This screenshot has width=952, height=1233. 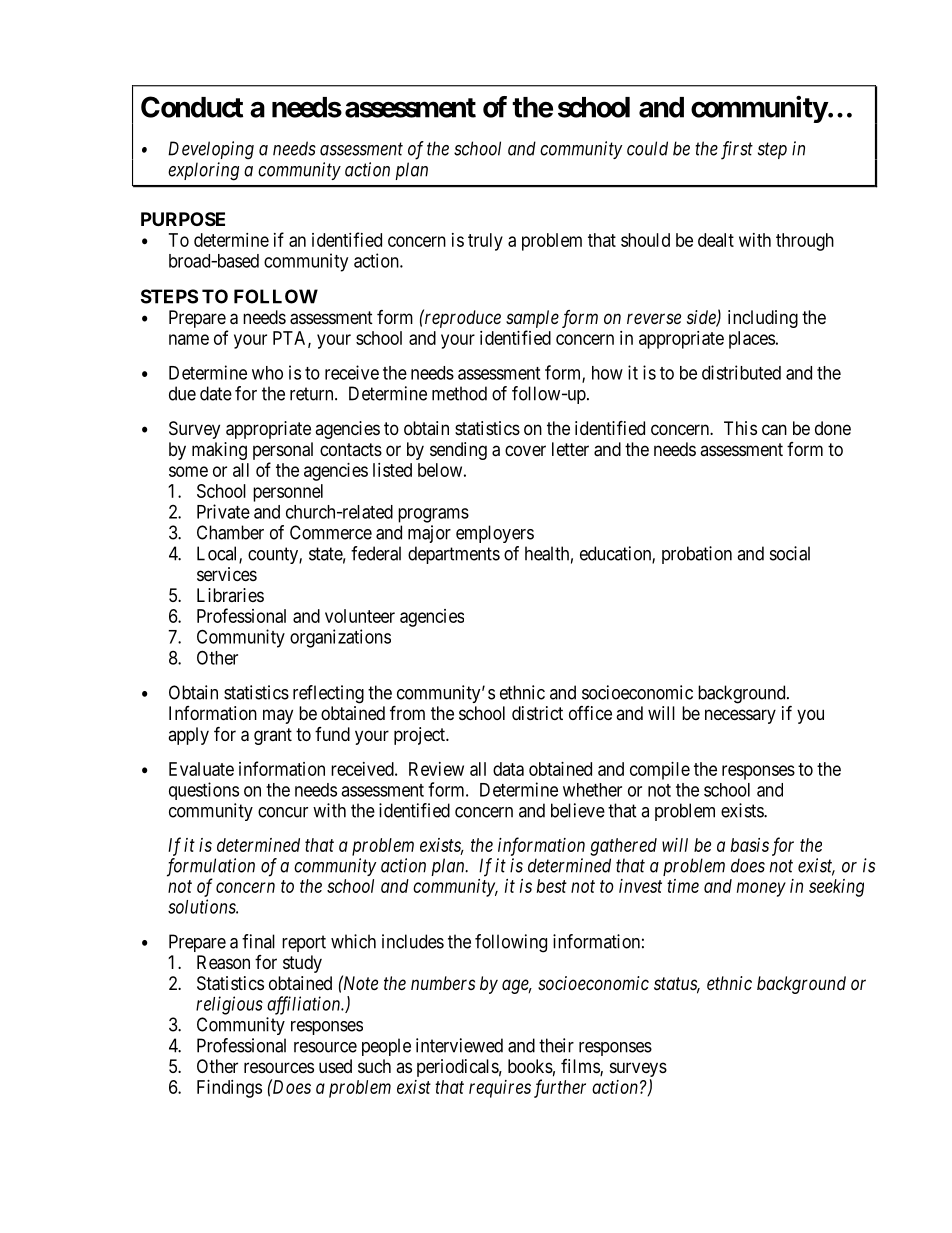 What do you see at coordinates (647, 148) in the screenshot?
I see `could` at bounding box center [647, 148].
